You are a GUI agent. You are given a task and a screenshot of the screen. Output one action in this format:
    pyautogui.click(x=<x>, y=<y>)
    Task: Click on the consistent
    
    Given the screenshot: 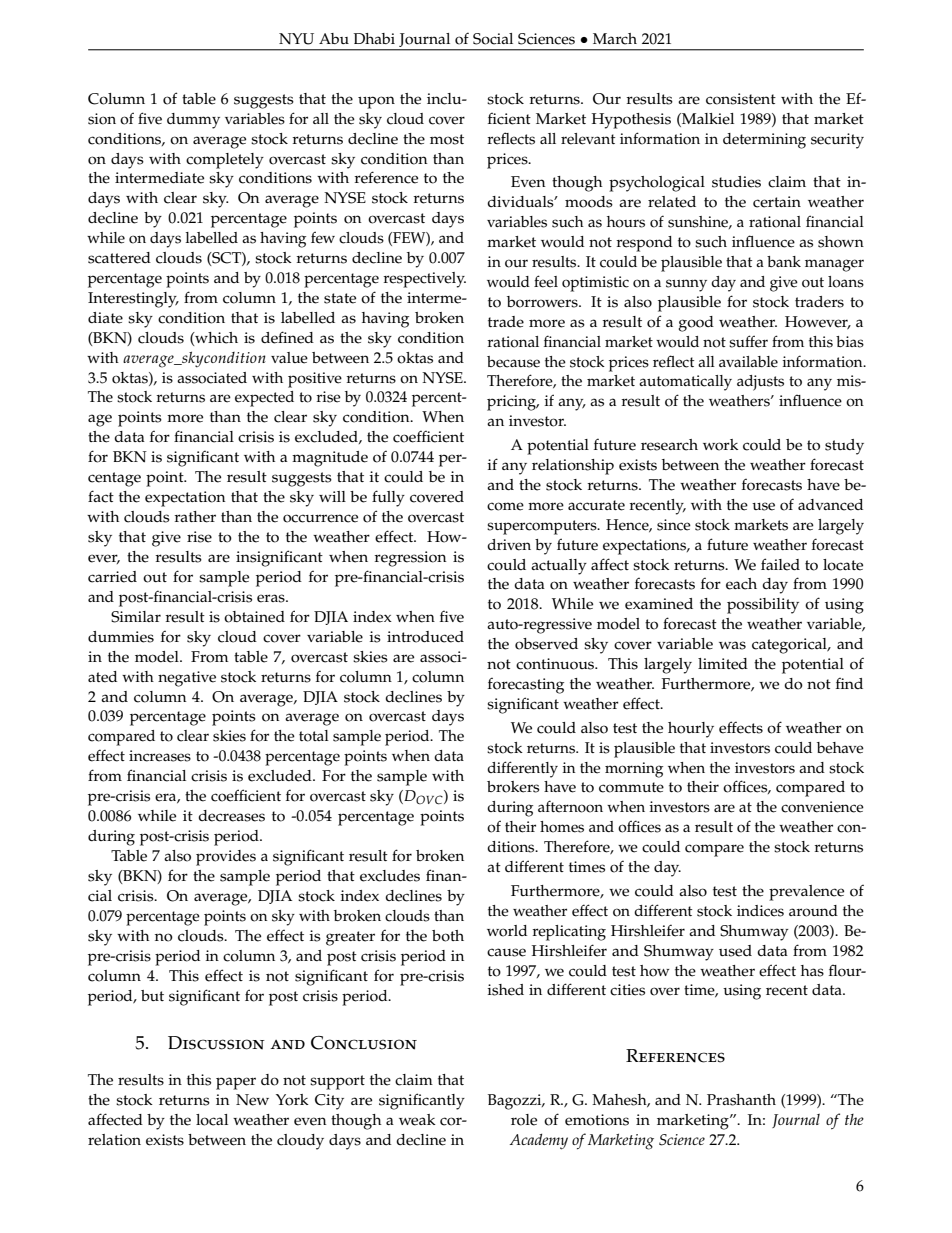 What is the action you would take?
    pyautogui.click(x=741, y=99)
